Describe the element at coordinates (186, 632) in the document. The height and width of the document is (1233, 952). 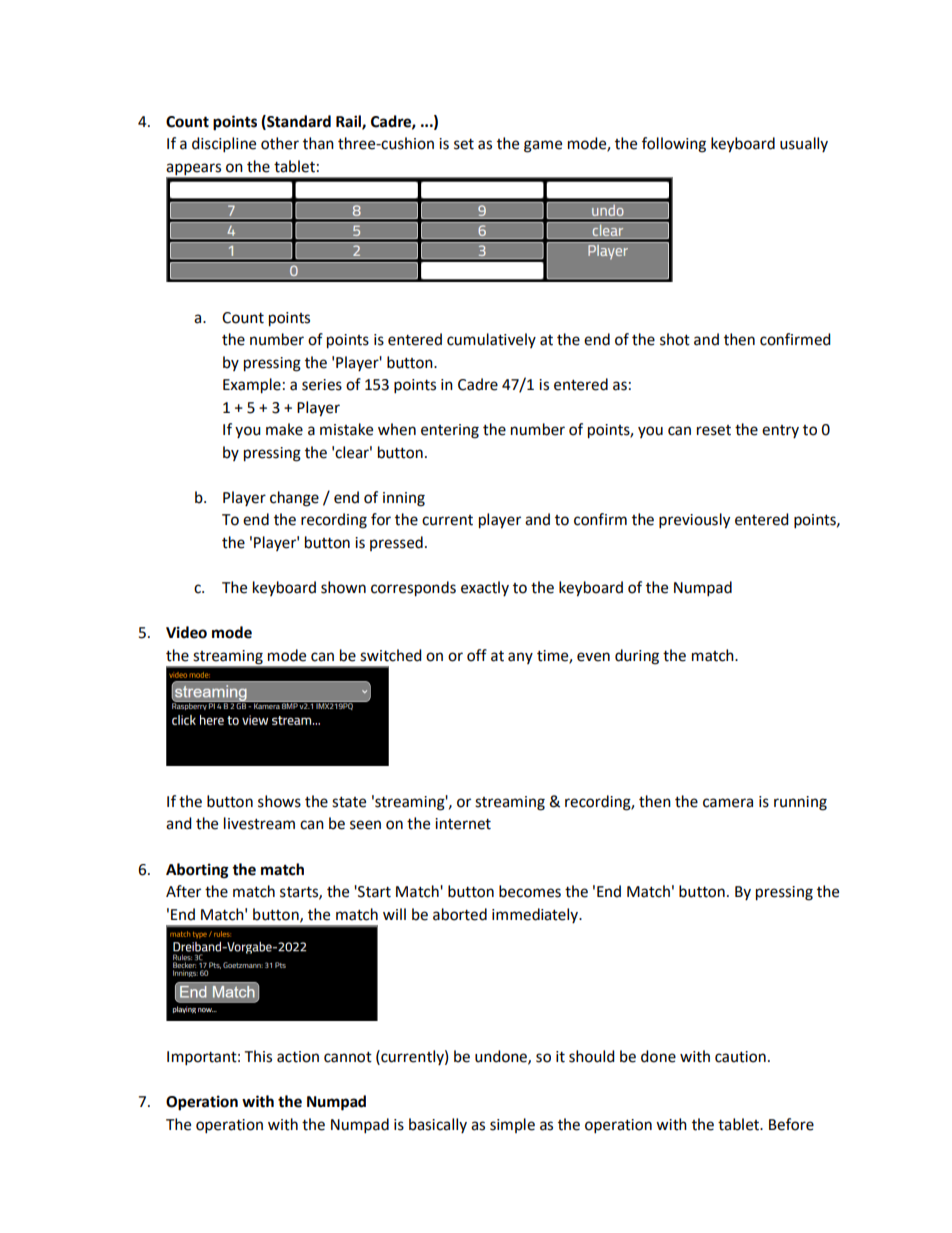
I see `Video` at that location.
